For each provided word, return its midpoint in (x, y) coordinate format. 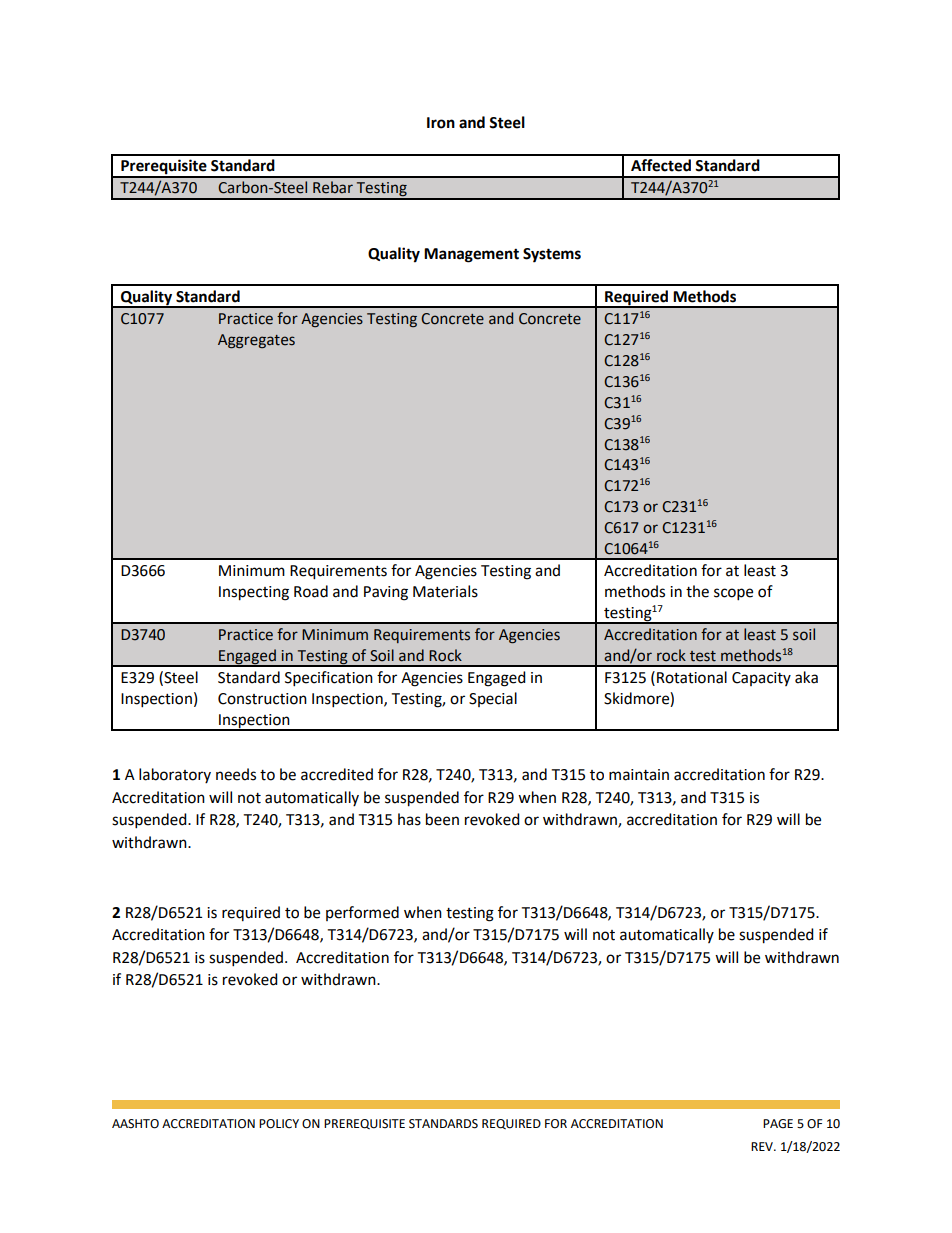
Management (471, 255)
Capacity (761, 679)
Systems (552, 255)
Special (493, 699)
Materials (445, 591)
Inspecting (254, 593)
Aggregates (256, 341)
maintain (639, 775)
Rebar (333, 187)
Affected (661, 165)
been (442, 819)
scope (733, 594)
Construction (262, 699)
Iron (441, 123)
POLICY (279, 1124)
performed (362, 913)
